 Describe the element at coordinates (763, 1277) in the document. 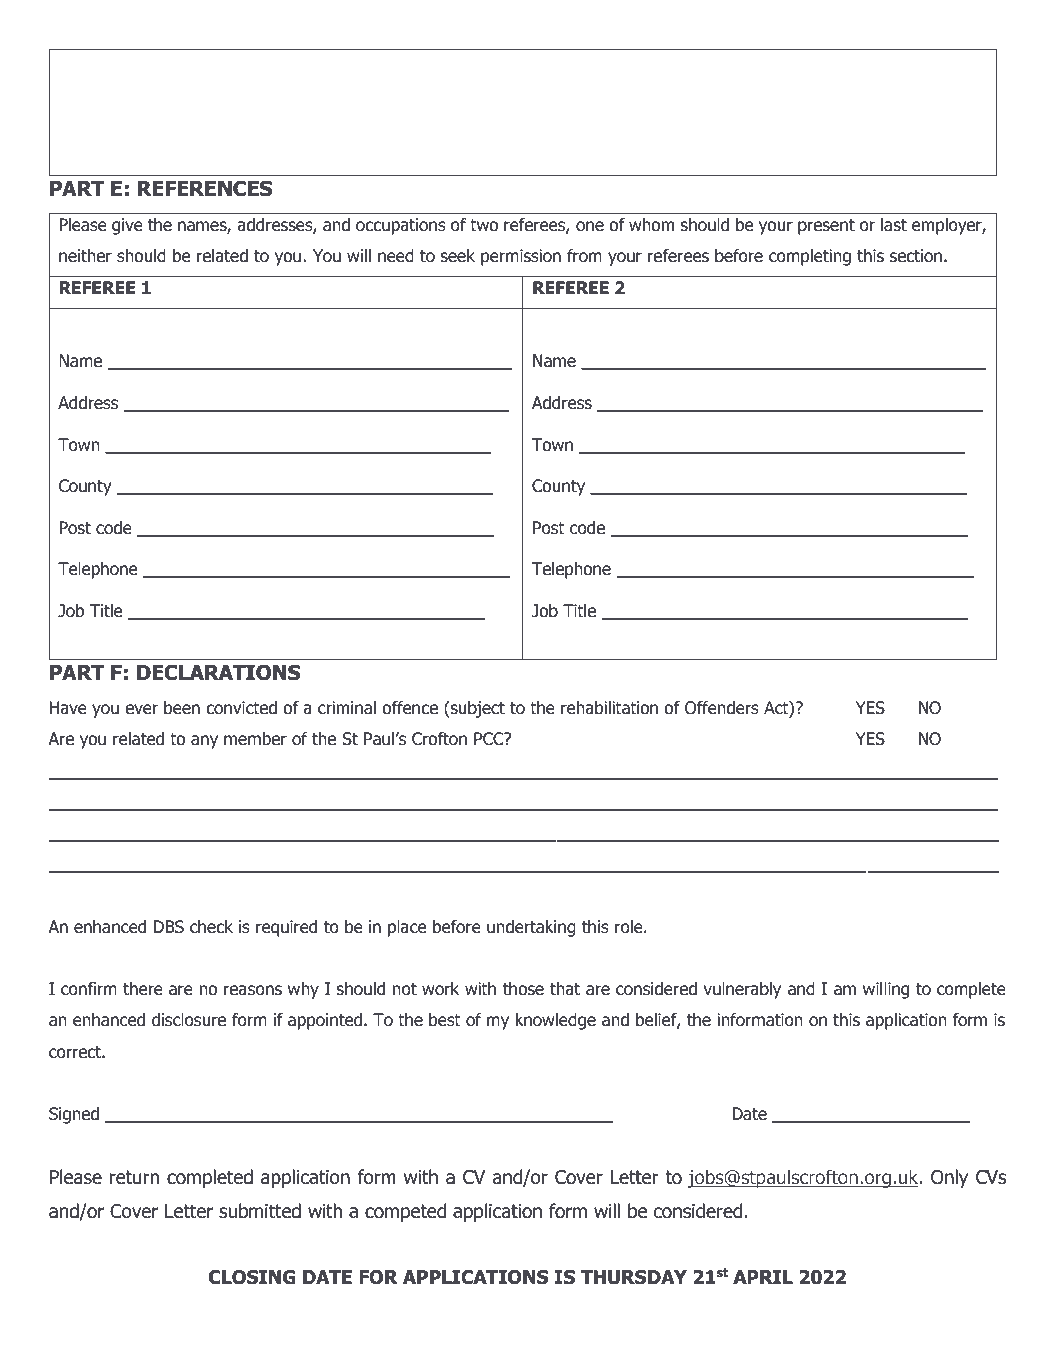

I see `APRIL` at that location.
